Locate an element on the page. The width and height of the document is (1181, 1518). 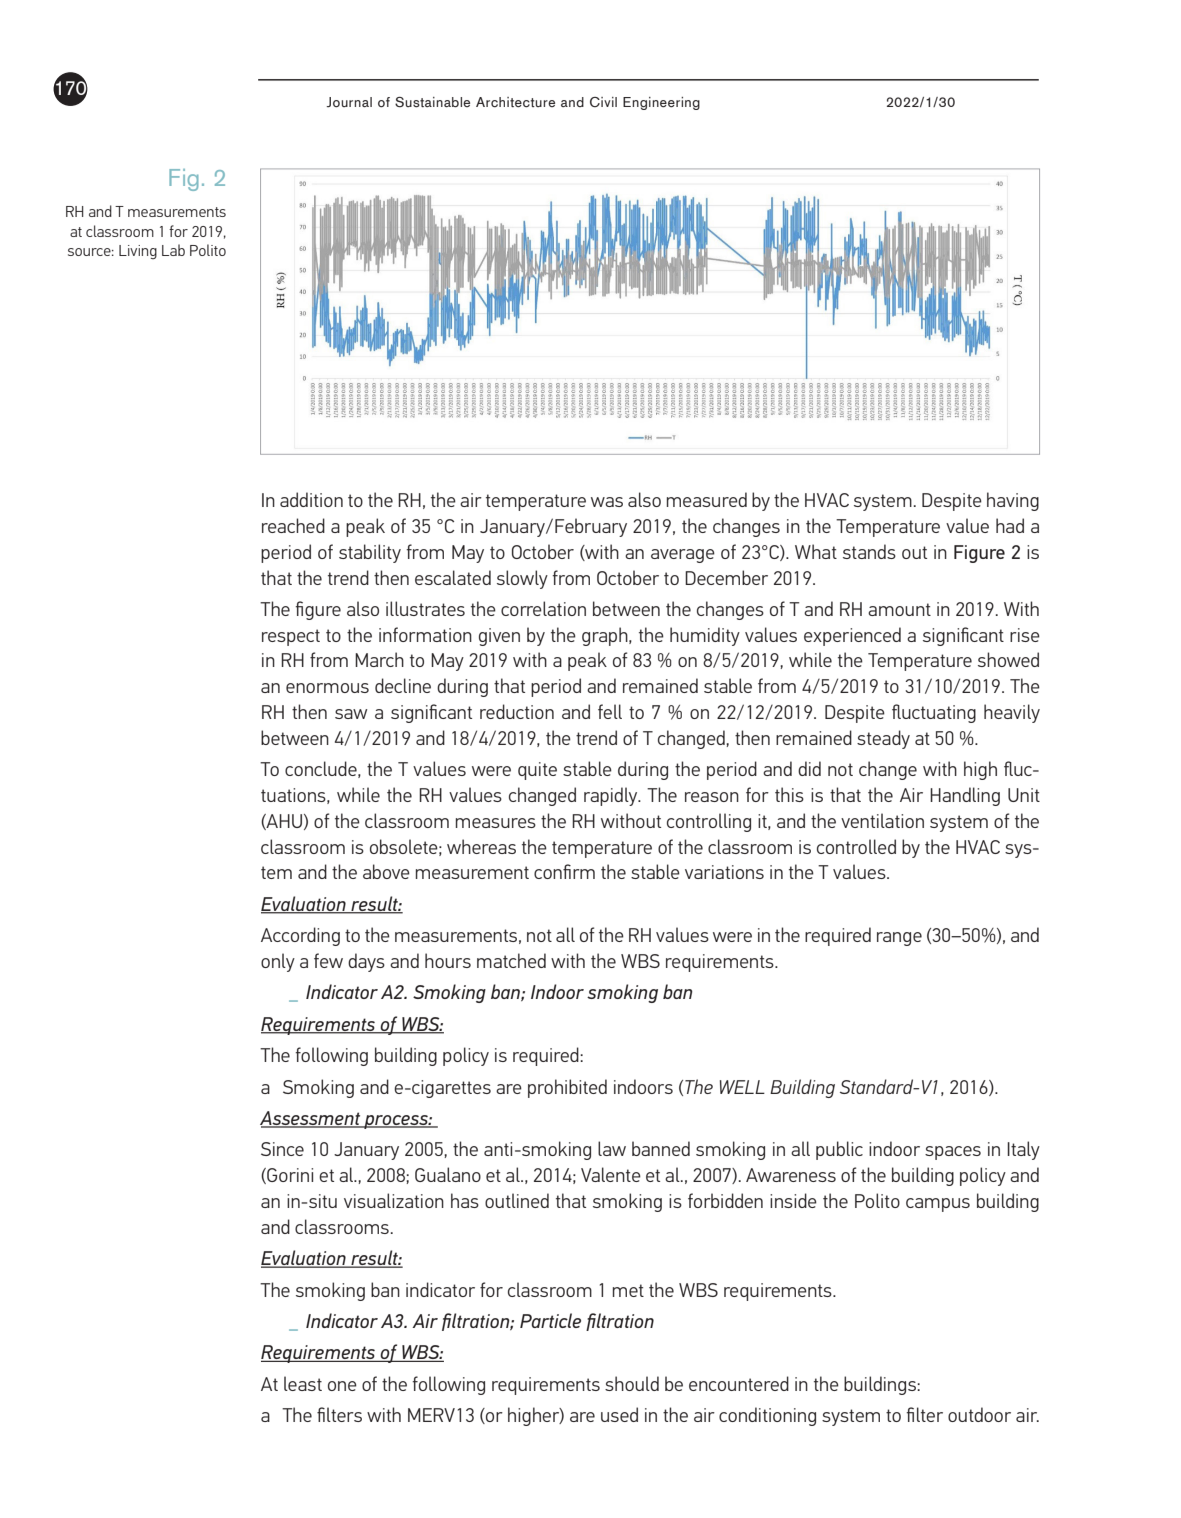
should is located at coordinates (632, 1383).
